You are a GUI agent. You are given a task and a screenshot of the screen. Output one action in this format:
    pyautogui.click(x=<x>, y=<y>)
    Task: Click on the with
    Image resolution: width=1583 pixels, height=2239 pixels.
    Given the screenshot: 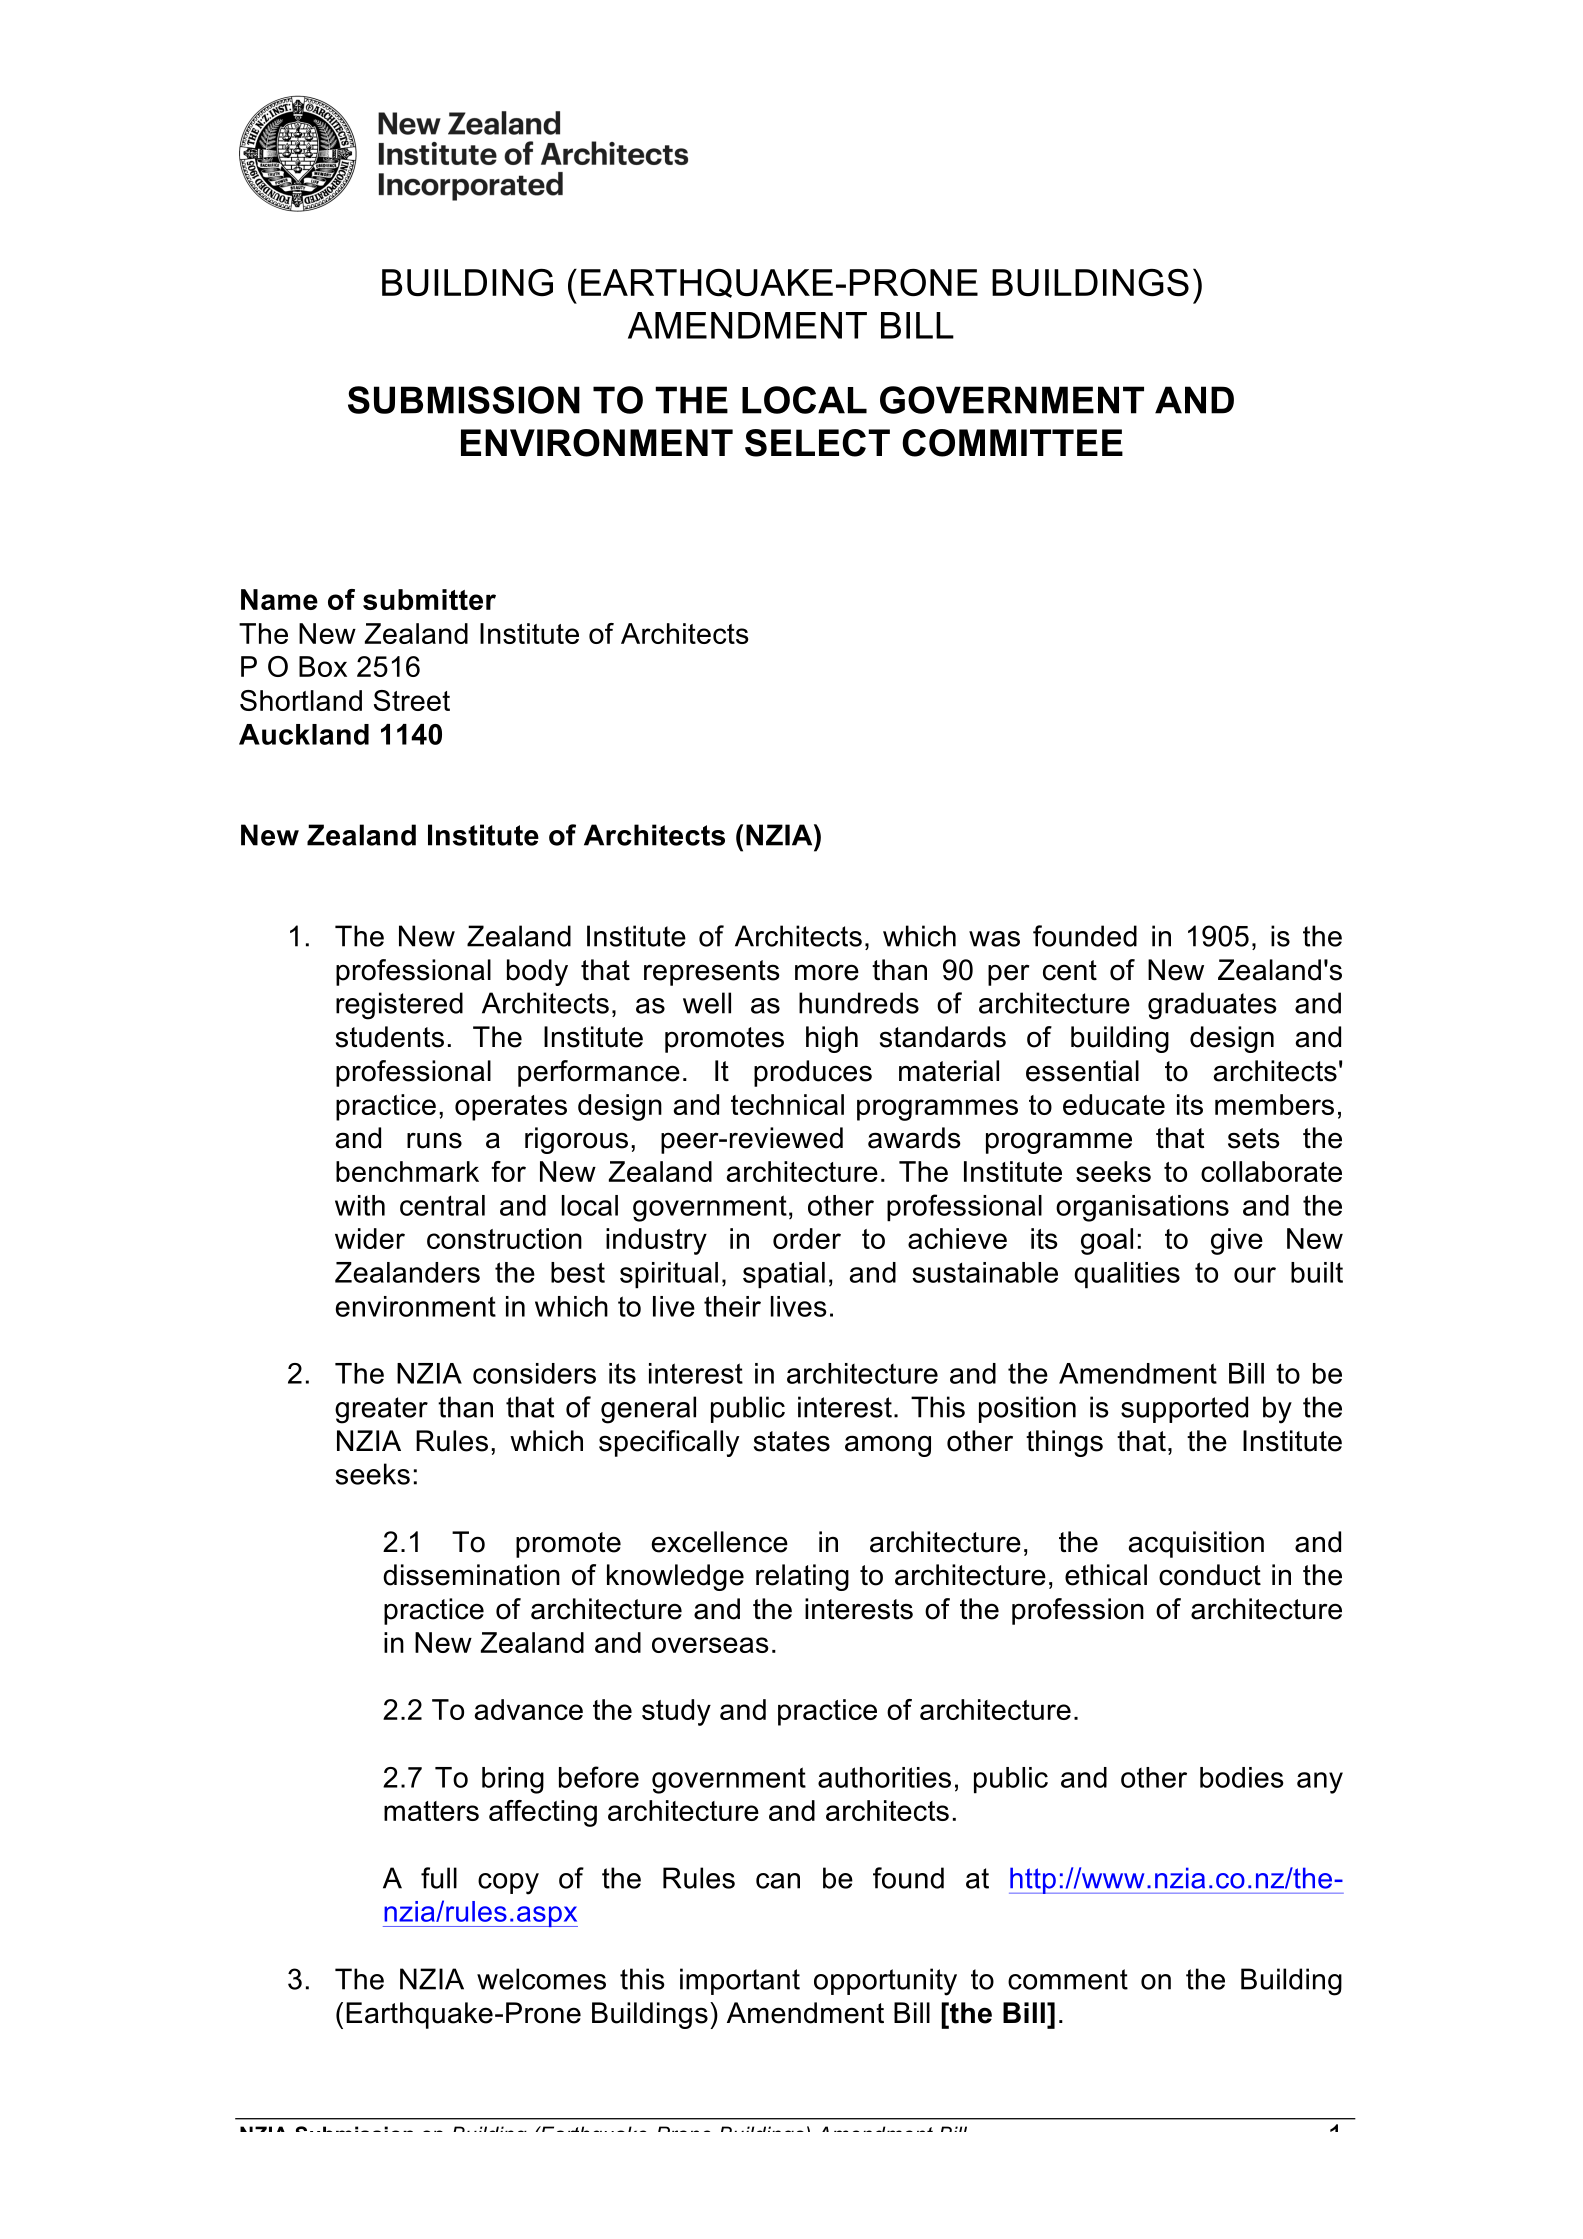 What is the action you would take?
    pyautogui.click(x=360, y=1205)
